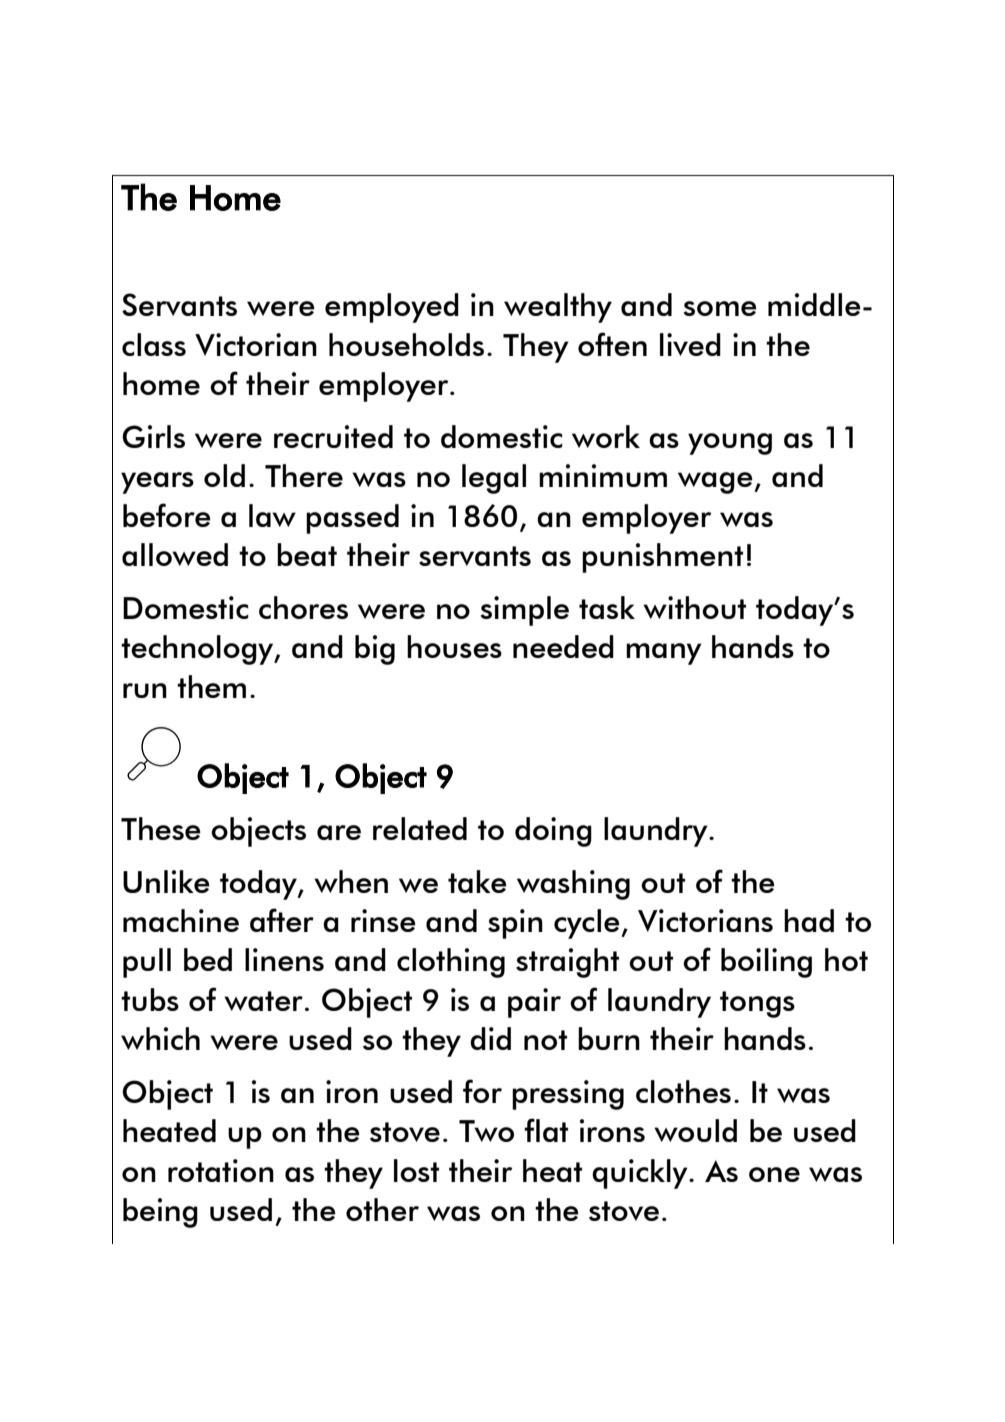 This screenshot has width=1005, height=1422. Describe the element at coordinates (809, 920) in the screenshot. I see `had` at that location.
